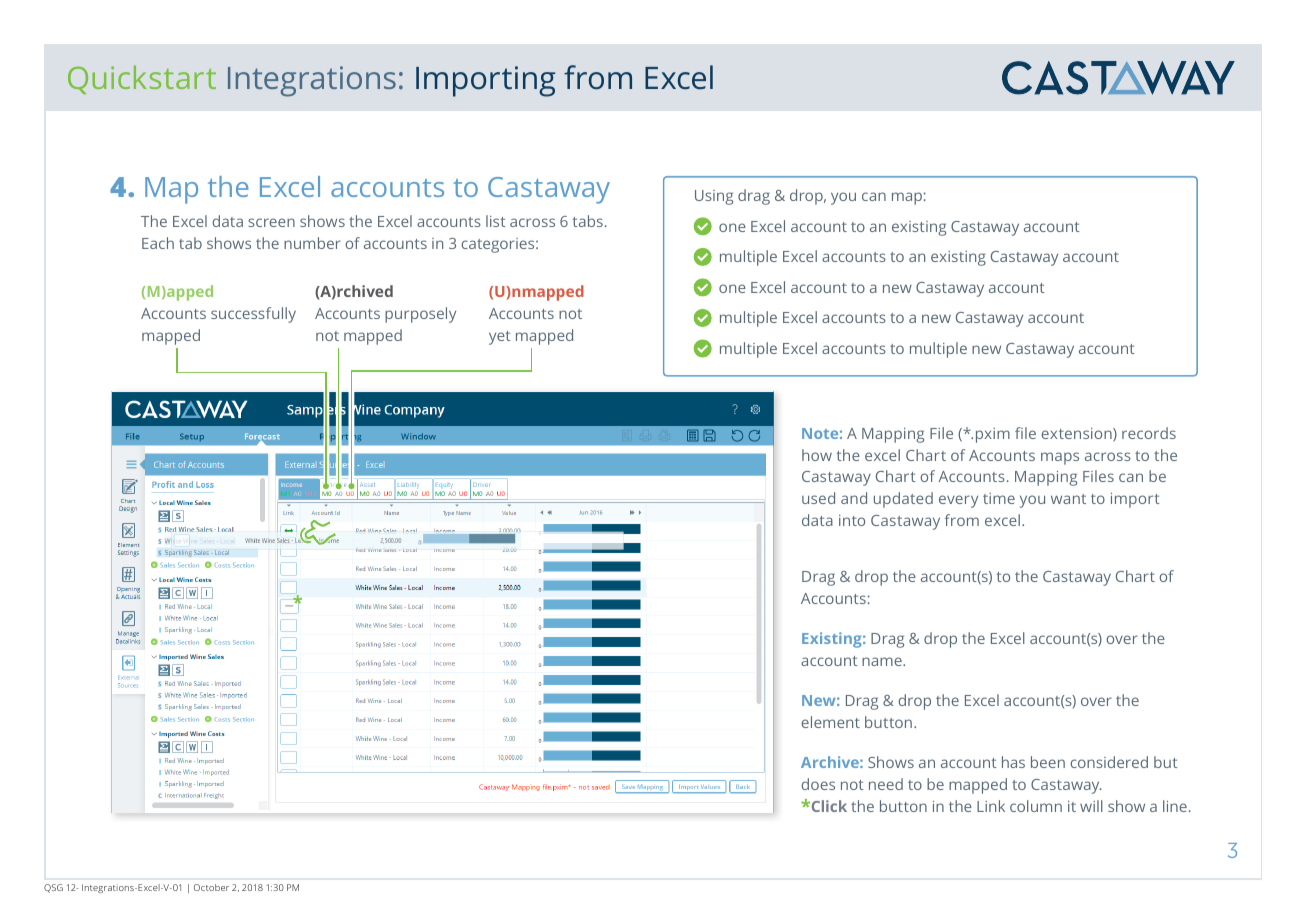 The width and height of the screenshot is (1308, 924). I want to click on Using, so click(714, 197).
